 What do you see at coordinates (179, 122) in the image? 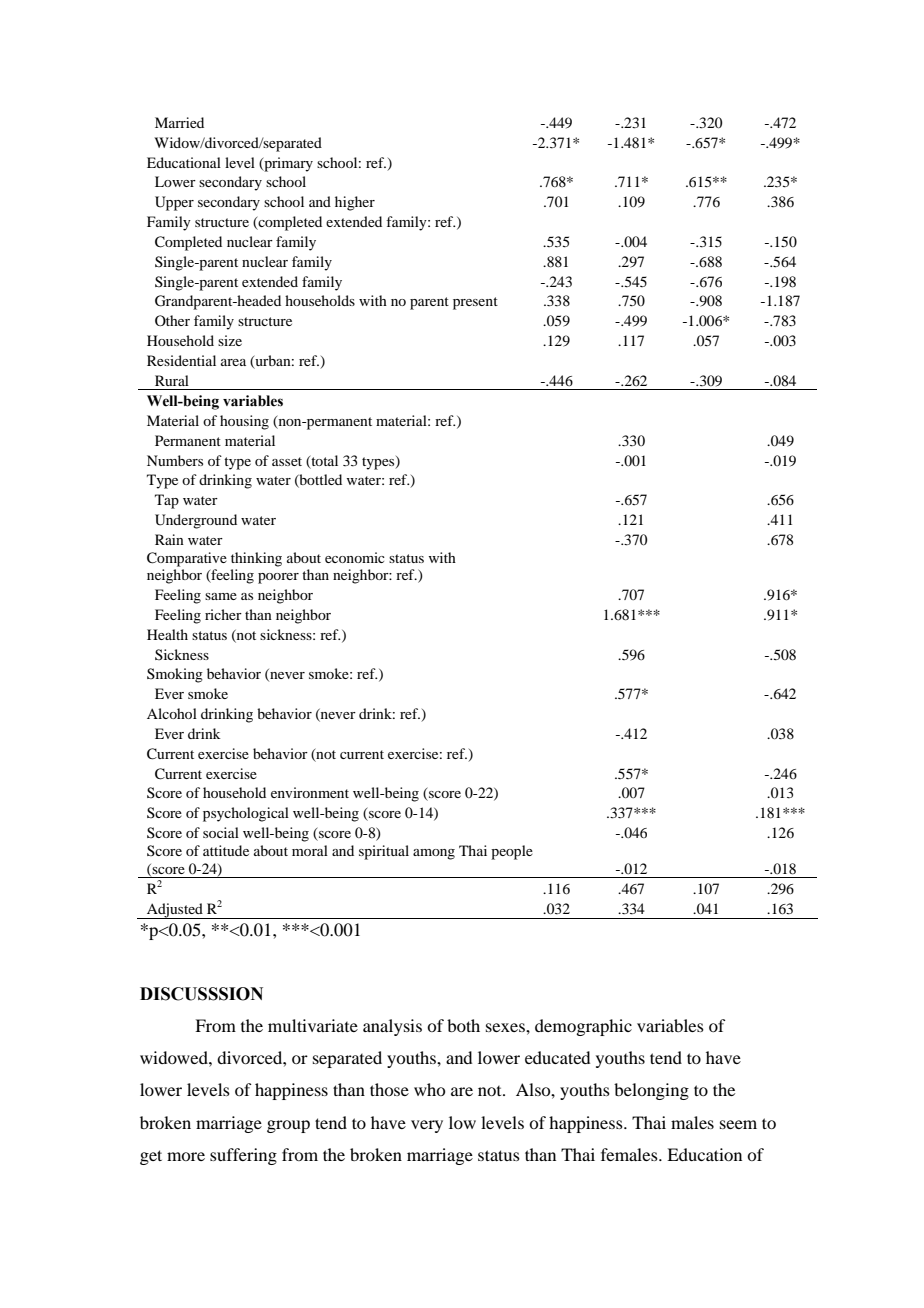
I see `Married` at bounding box center [179, 122].
